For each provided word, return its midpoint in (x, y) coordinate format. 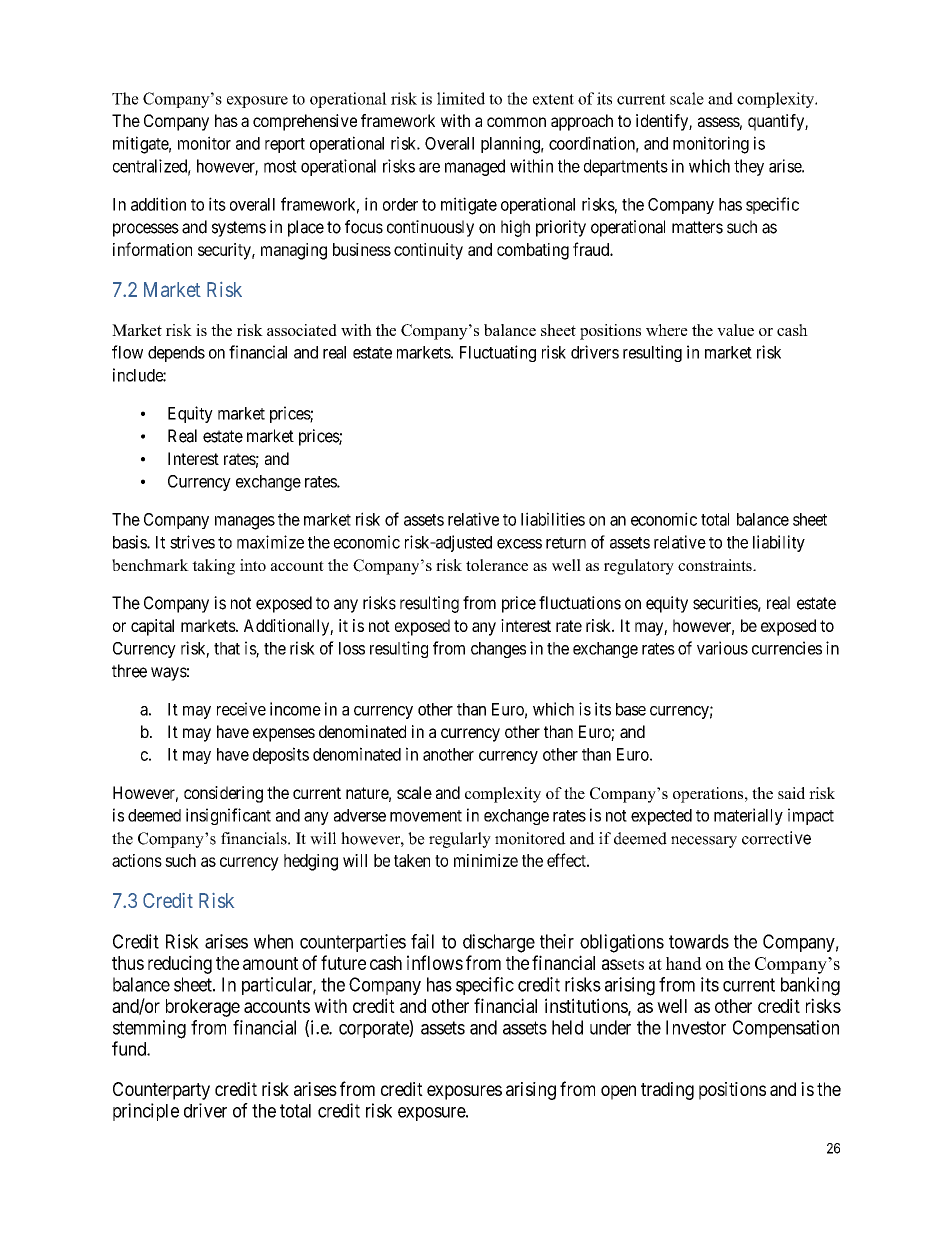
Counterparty (161, 1091)
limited (461, 98)
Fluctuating (498, 353)
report (285, 145)
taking (213, 567)
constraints (716, 565)
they (749, 167)
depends (176, 354)
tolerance (497, 565)
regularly (460, 840)
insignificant (228, 816)
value (735, 330)
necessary (704, 842)
